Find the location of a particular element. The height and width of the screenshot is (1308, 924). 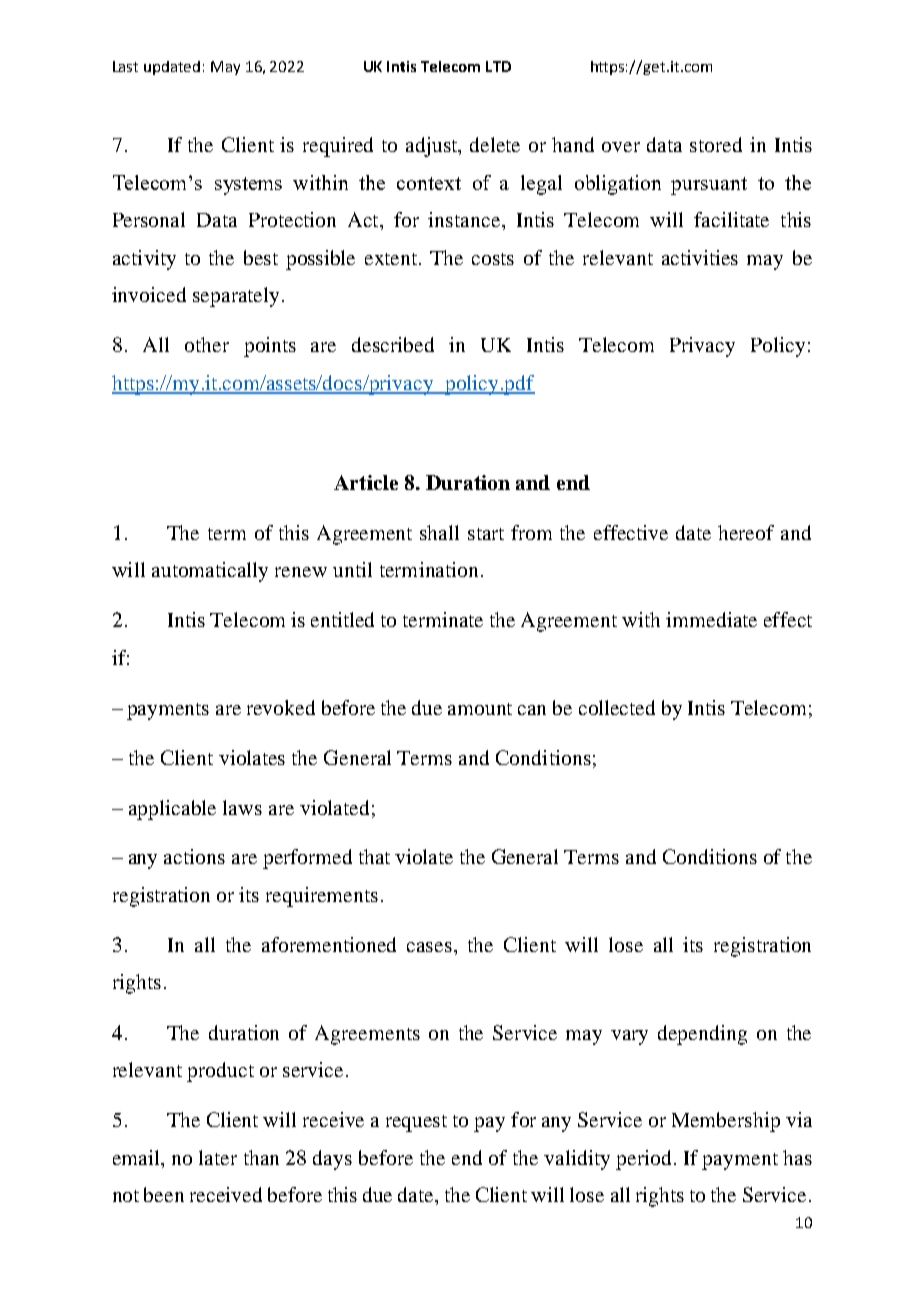

automatically is located at coordinates (210, 572).
